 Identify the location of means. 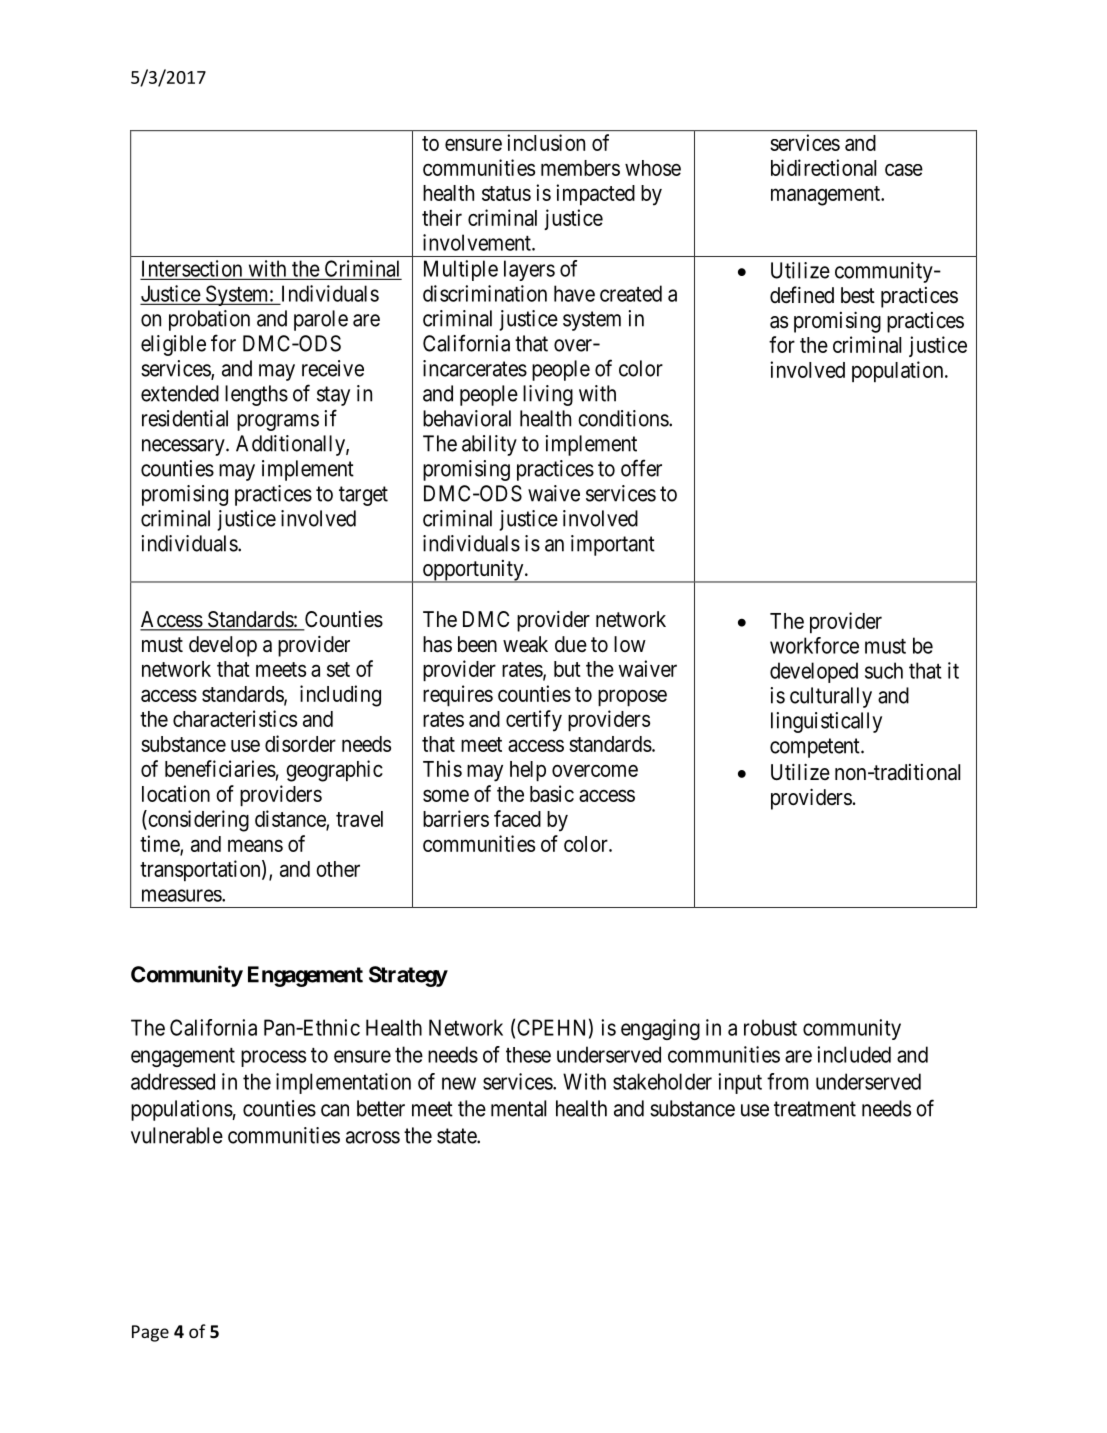
(255, 845).
